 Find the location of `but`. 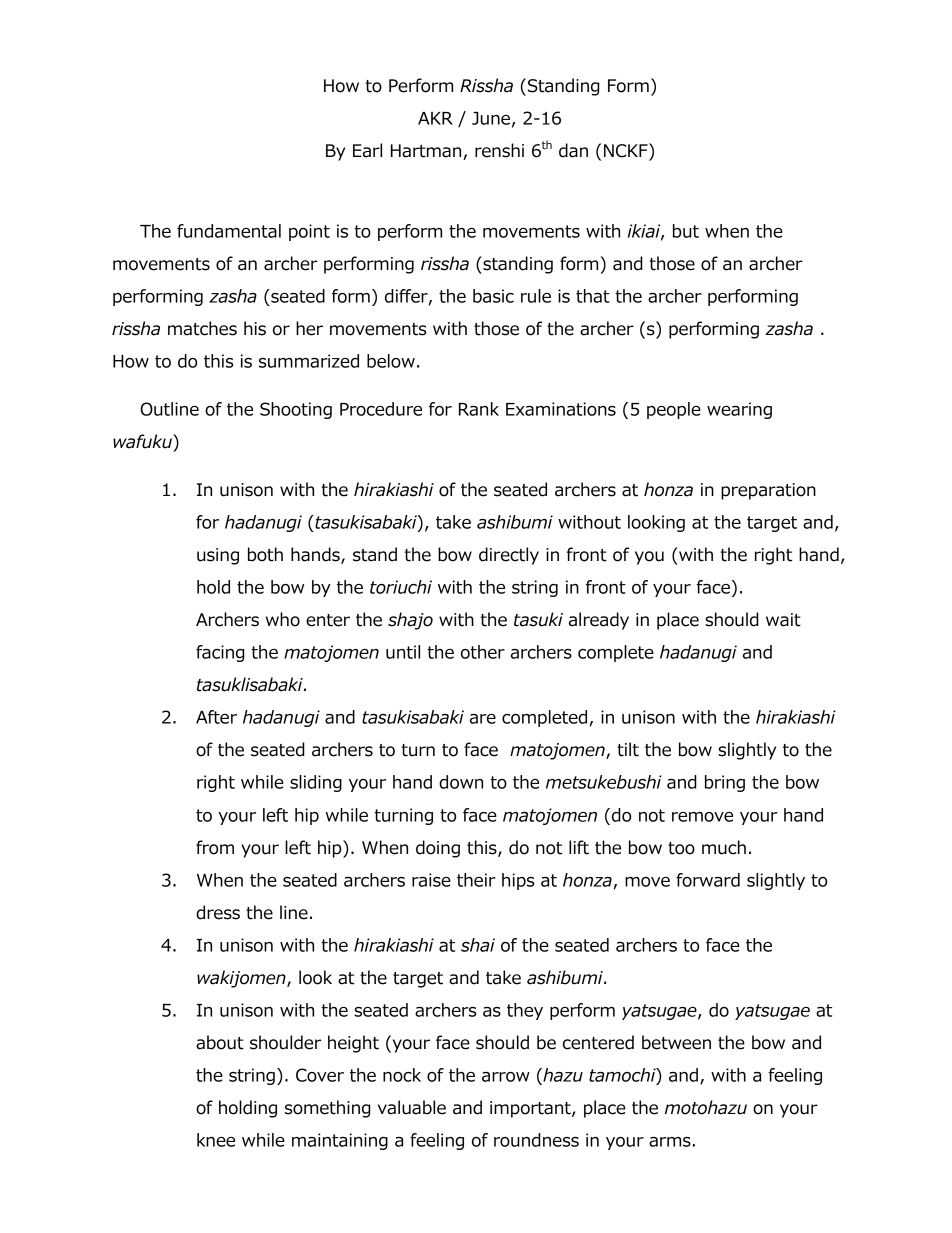

but is located at coordinates (686, 231).
